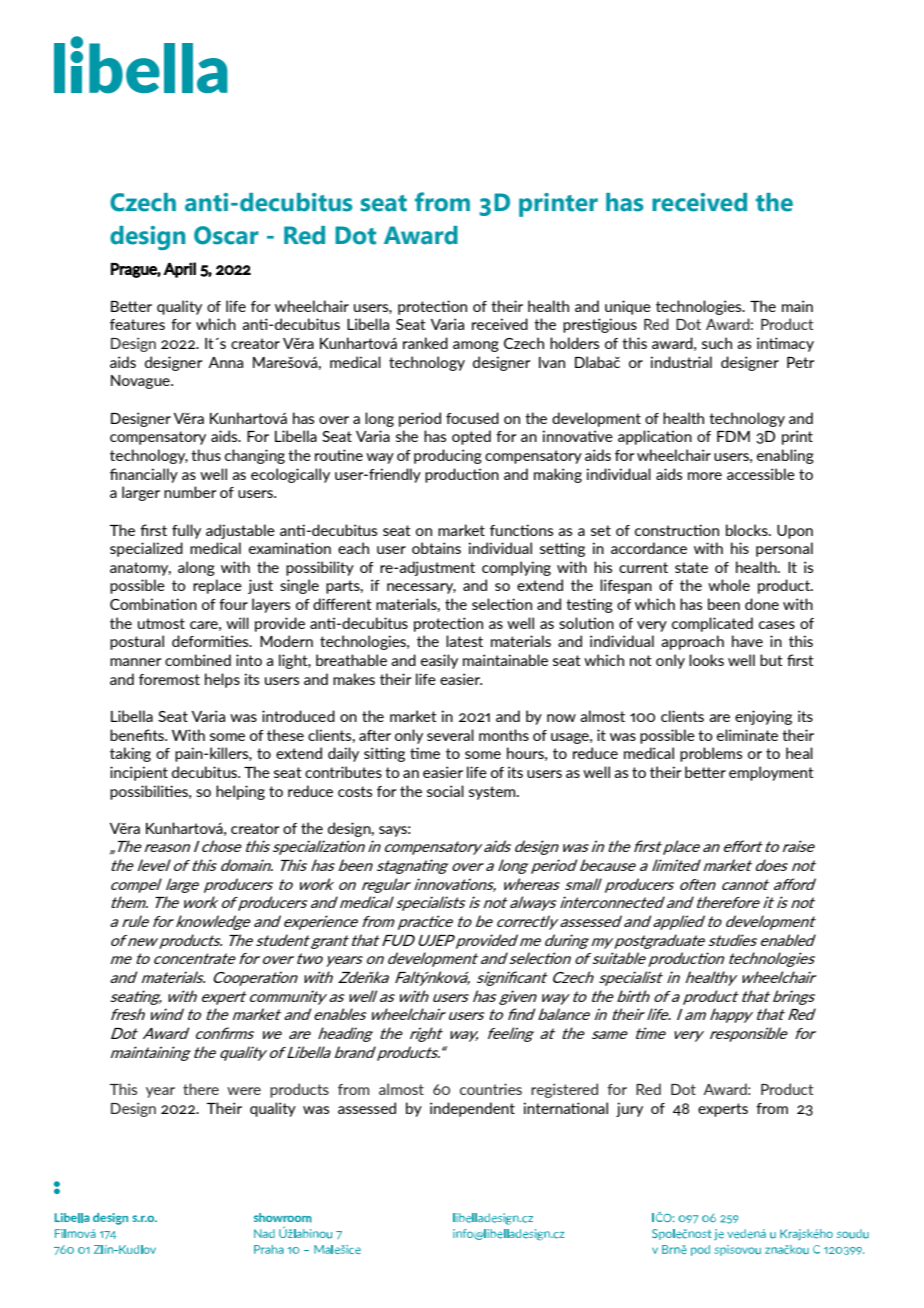 This document has width=924, height=1308. What do you see at coordinates (448, 456) in the document?
I see `producing` at bounding box center [448, 456].
